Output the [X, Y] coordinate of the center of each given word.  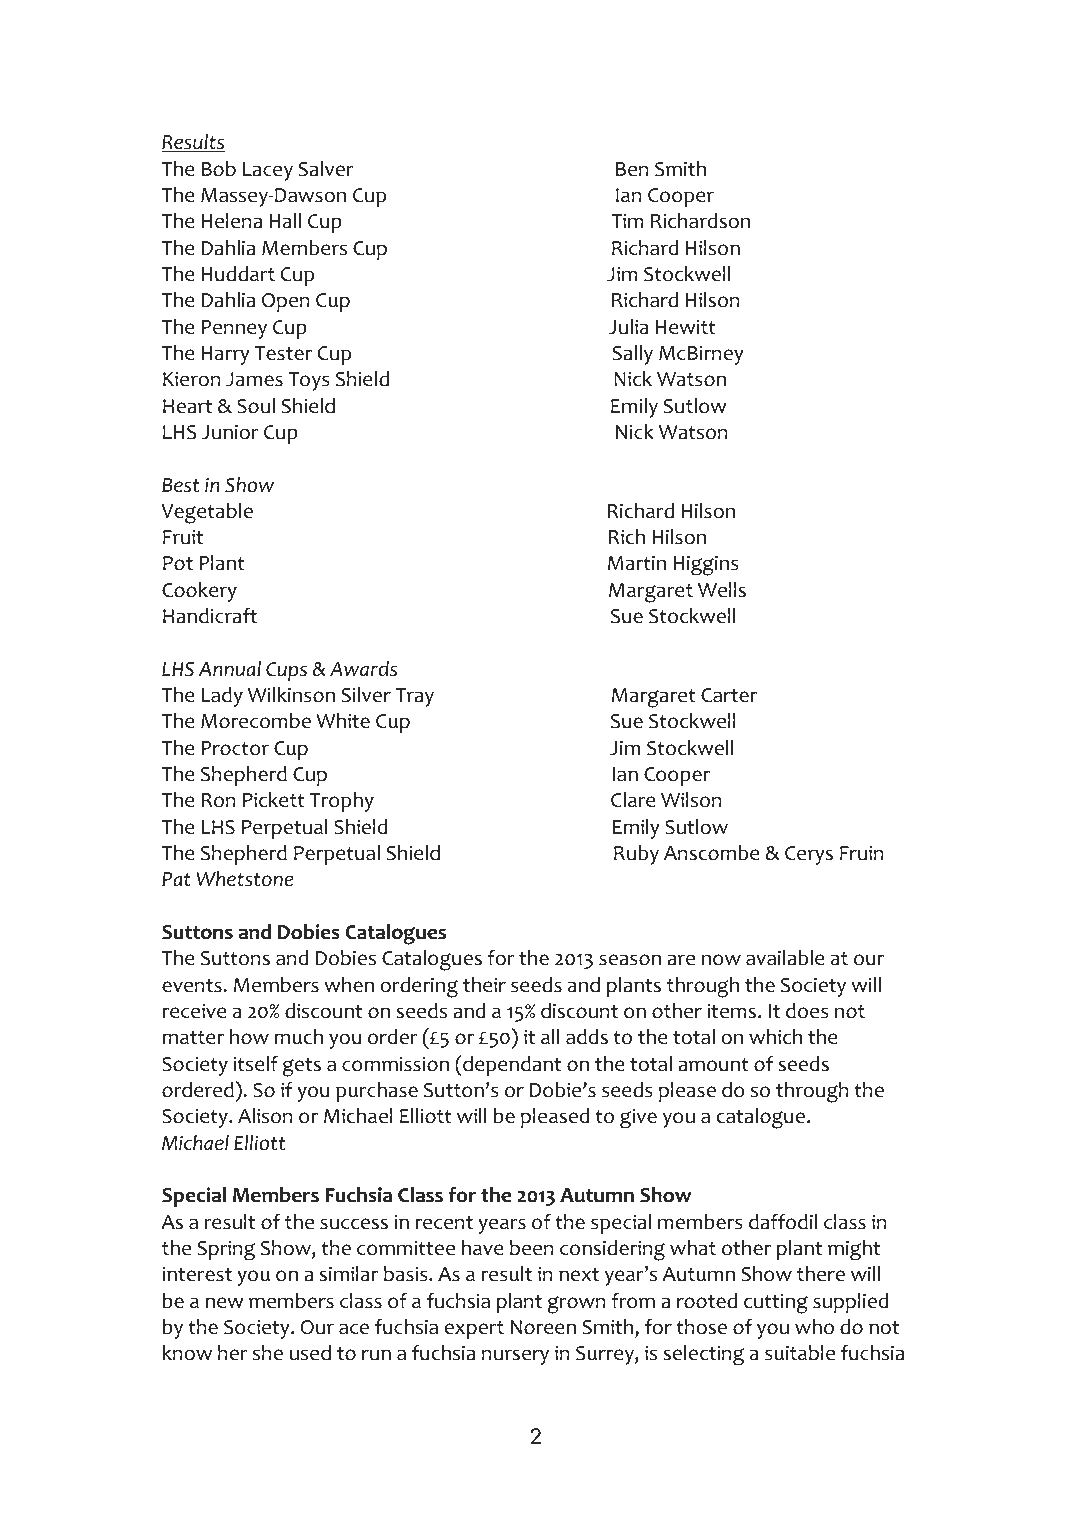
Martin [637, 563]
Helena [232, 221]
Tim [627, 220]
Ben [632, 169]
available [785, 958]
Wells [722, 590]
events [192, 986]
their [484, 985]
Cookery [199, 592]
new [224, 1303]
